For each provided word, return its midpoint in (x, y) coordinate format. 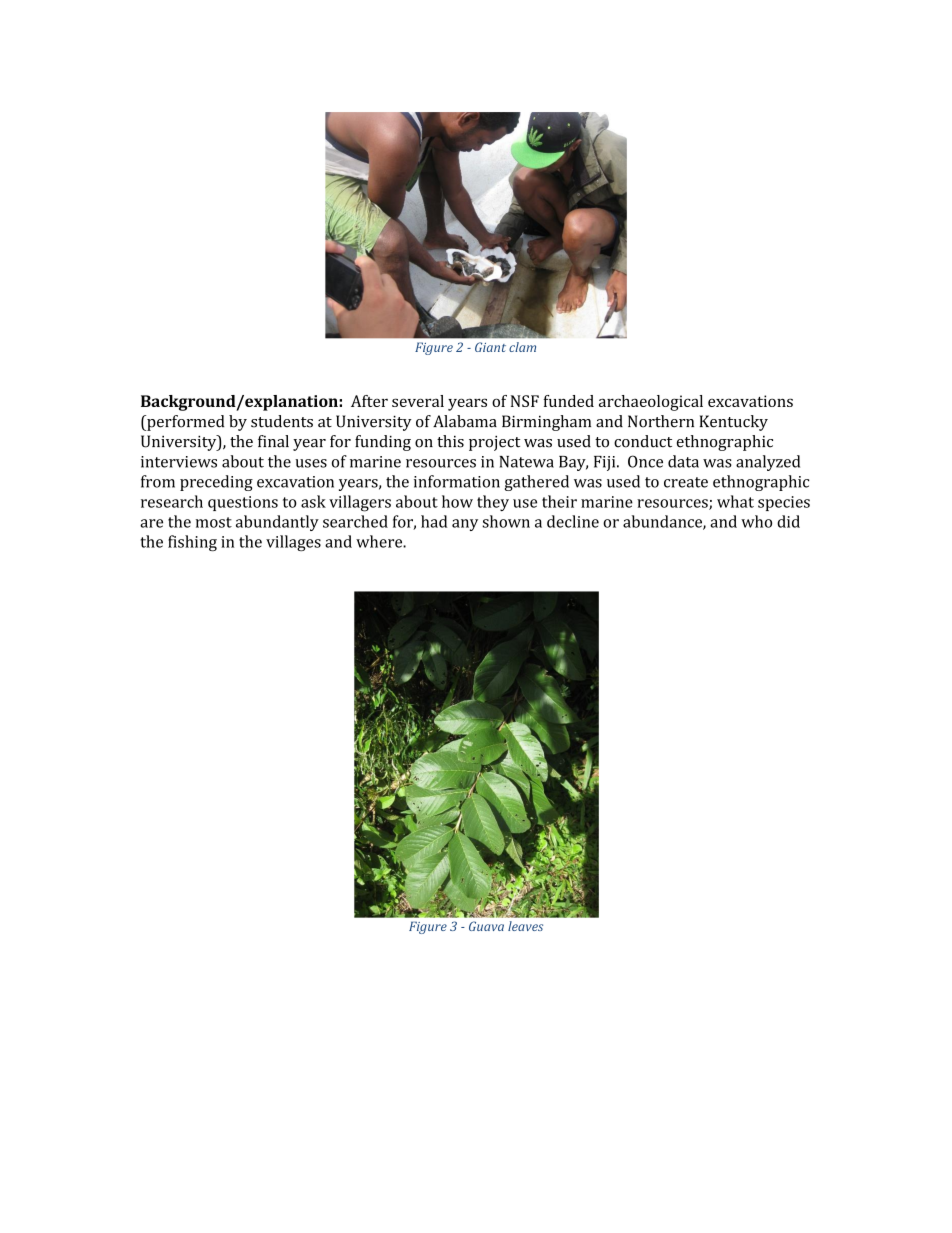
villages (293, 543)
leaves (525, 926)
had (434, 521)
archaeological (651, 403)
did (788, 521)
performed (184, 423)
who (756, 521)
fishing (192, 543)
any (465, 525)
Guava (486, 926)
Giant (490, 347)
